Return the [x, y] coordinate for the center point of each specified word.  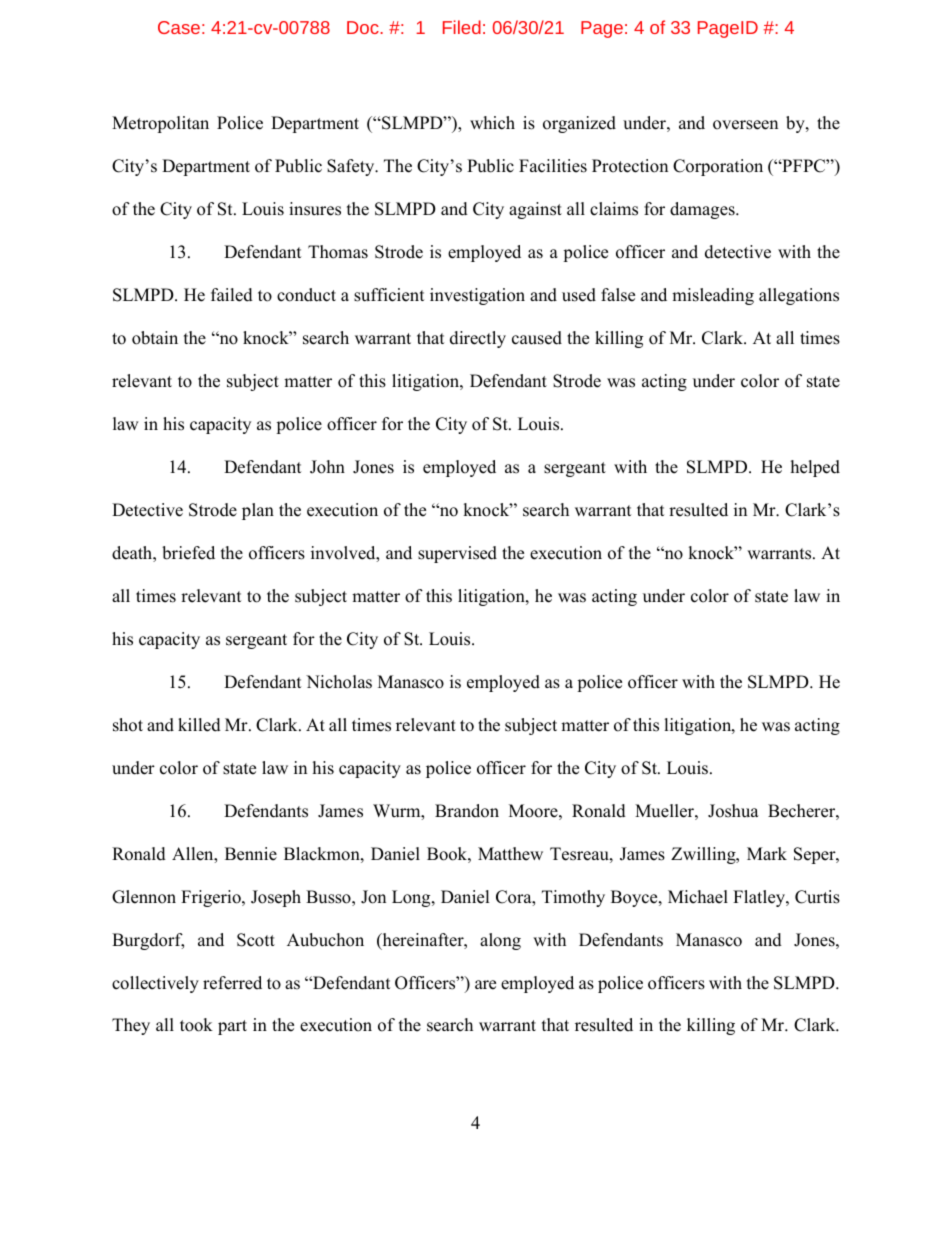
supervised [457, 554]
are [485, 985]
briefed [188, 553]
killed [199, 725]
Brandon [467, 811]
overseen [745, 125]
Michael [698, 897]
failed [232, 295]
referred [232, 983]
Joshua [733, 811]
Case [179, 27]
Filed [462, 27]
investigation [477, 296]
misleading [713, 296]
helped [815, 468]
